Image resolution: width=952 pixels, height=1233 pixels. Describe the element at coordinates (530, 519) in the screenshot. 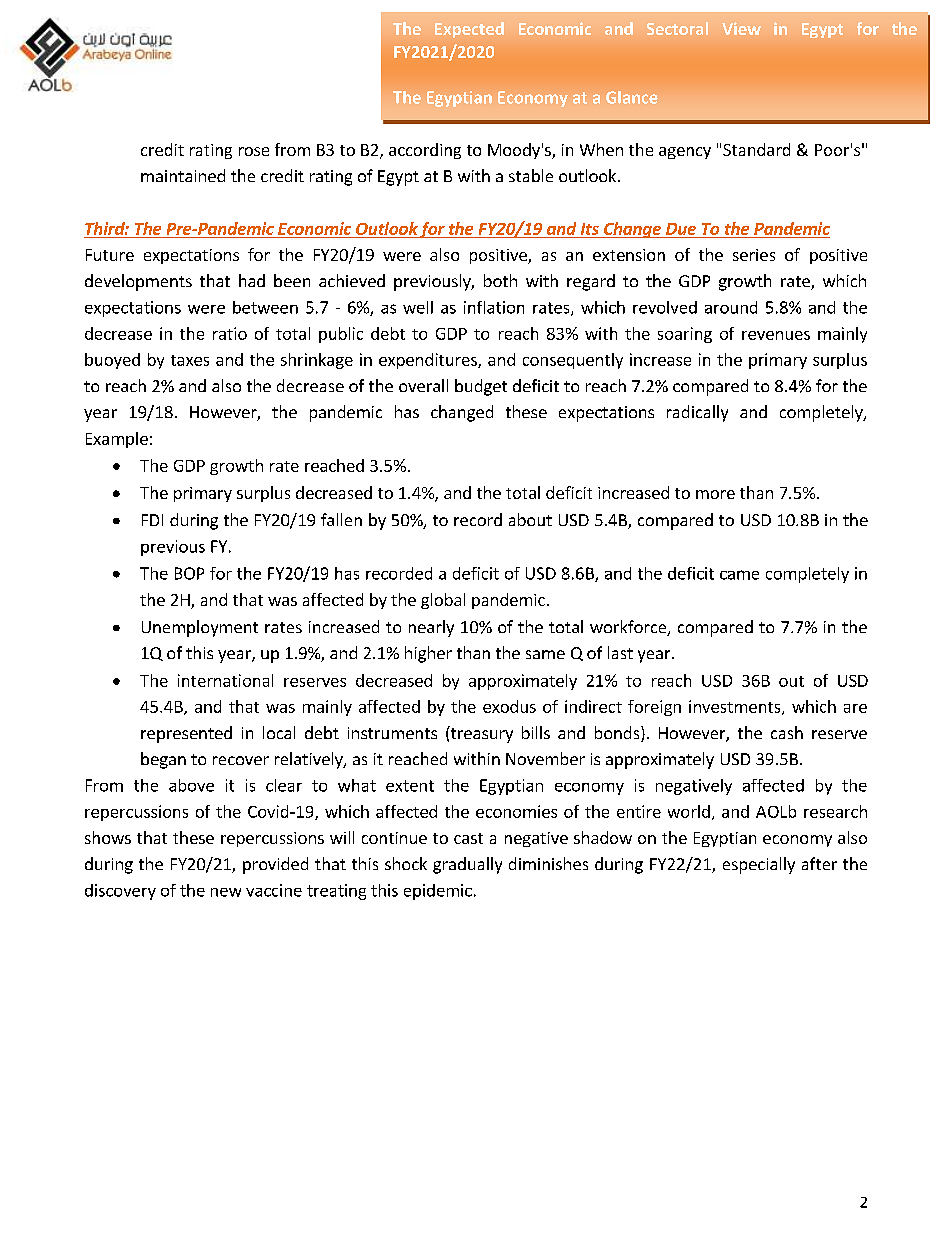

I see `about` at that location.
